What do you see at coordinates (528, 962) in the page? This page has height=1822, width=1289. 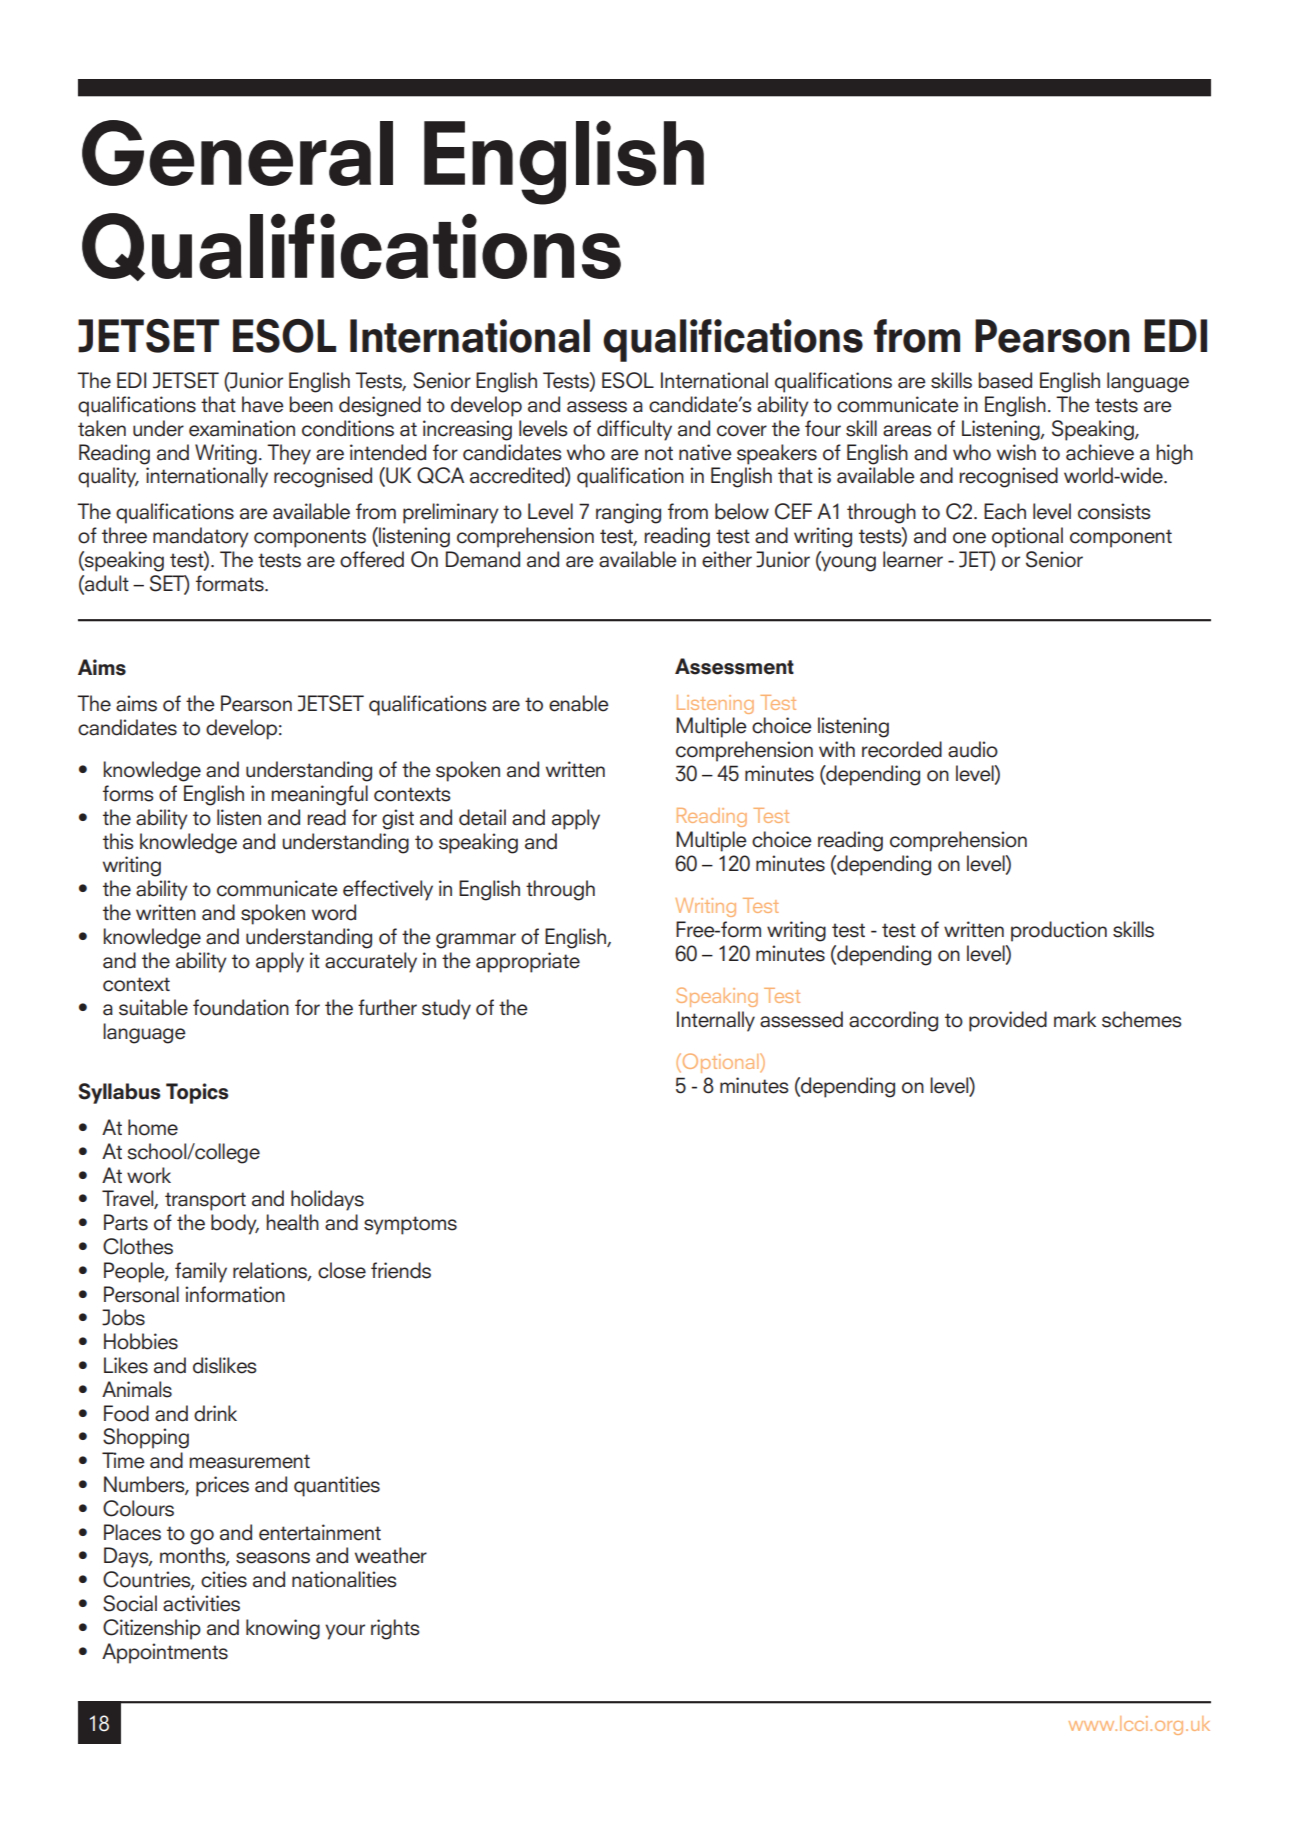 I see `appropriate` at bounding box center [528, 962].
